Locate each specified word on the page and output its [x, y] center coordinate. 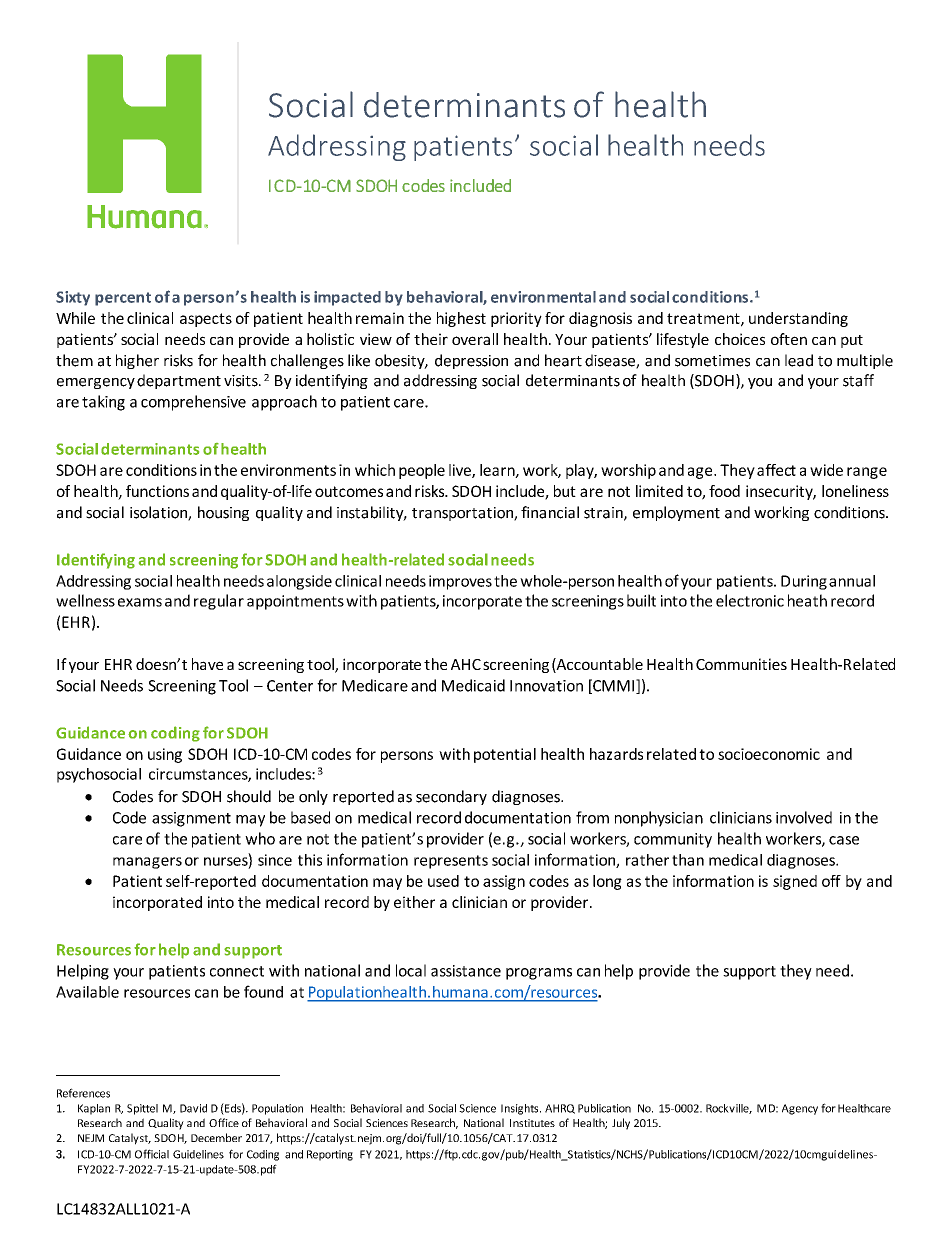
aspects [206, 320]
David [193, 1108]
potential [505, 755]
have [207, 664]
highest [461, 319]
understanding [798, 319]
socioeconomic [769, 754]
